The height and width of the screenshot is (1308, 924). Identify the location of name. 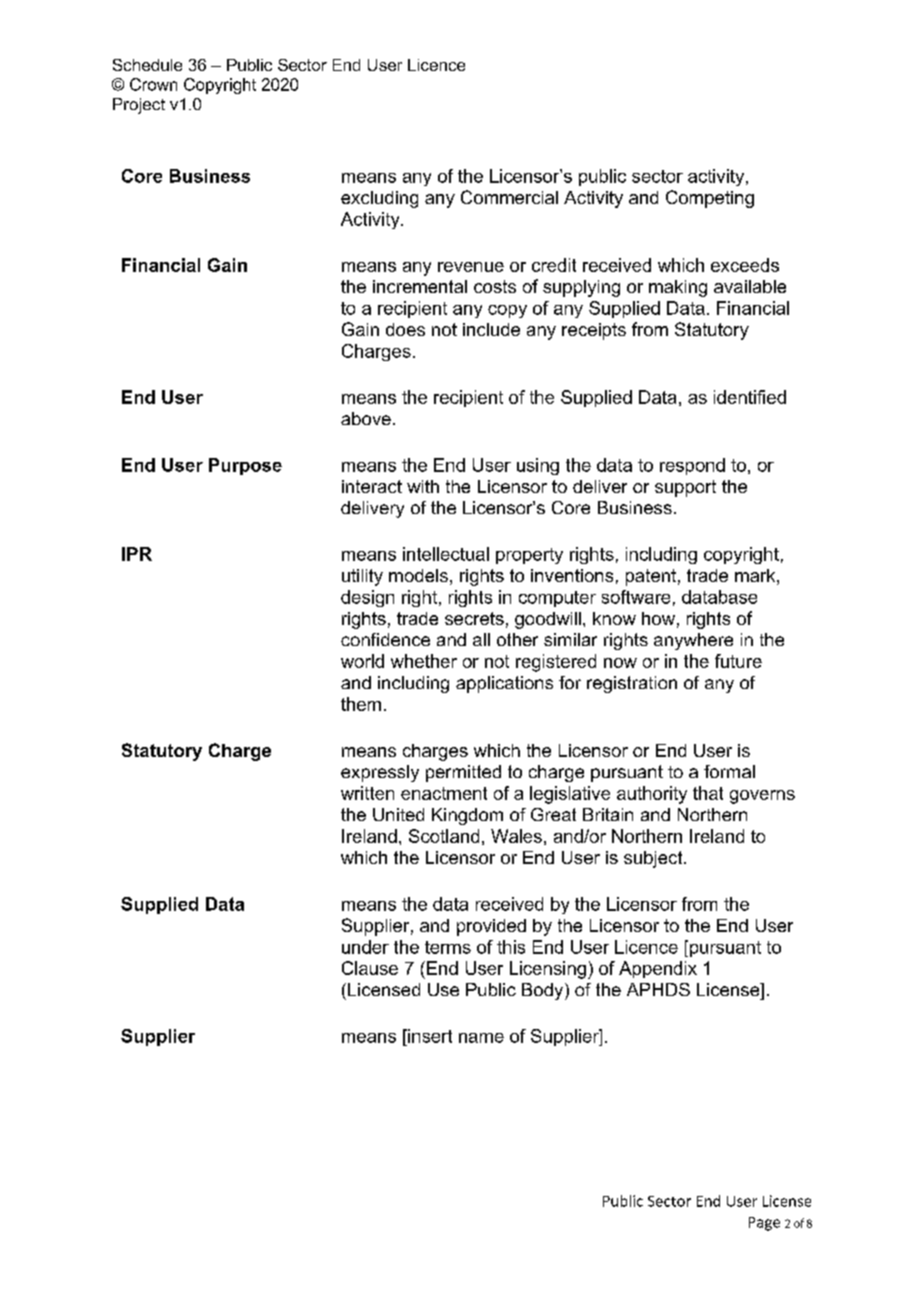
(481, 1038).
